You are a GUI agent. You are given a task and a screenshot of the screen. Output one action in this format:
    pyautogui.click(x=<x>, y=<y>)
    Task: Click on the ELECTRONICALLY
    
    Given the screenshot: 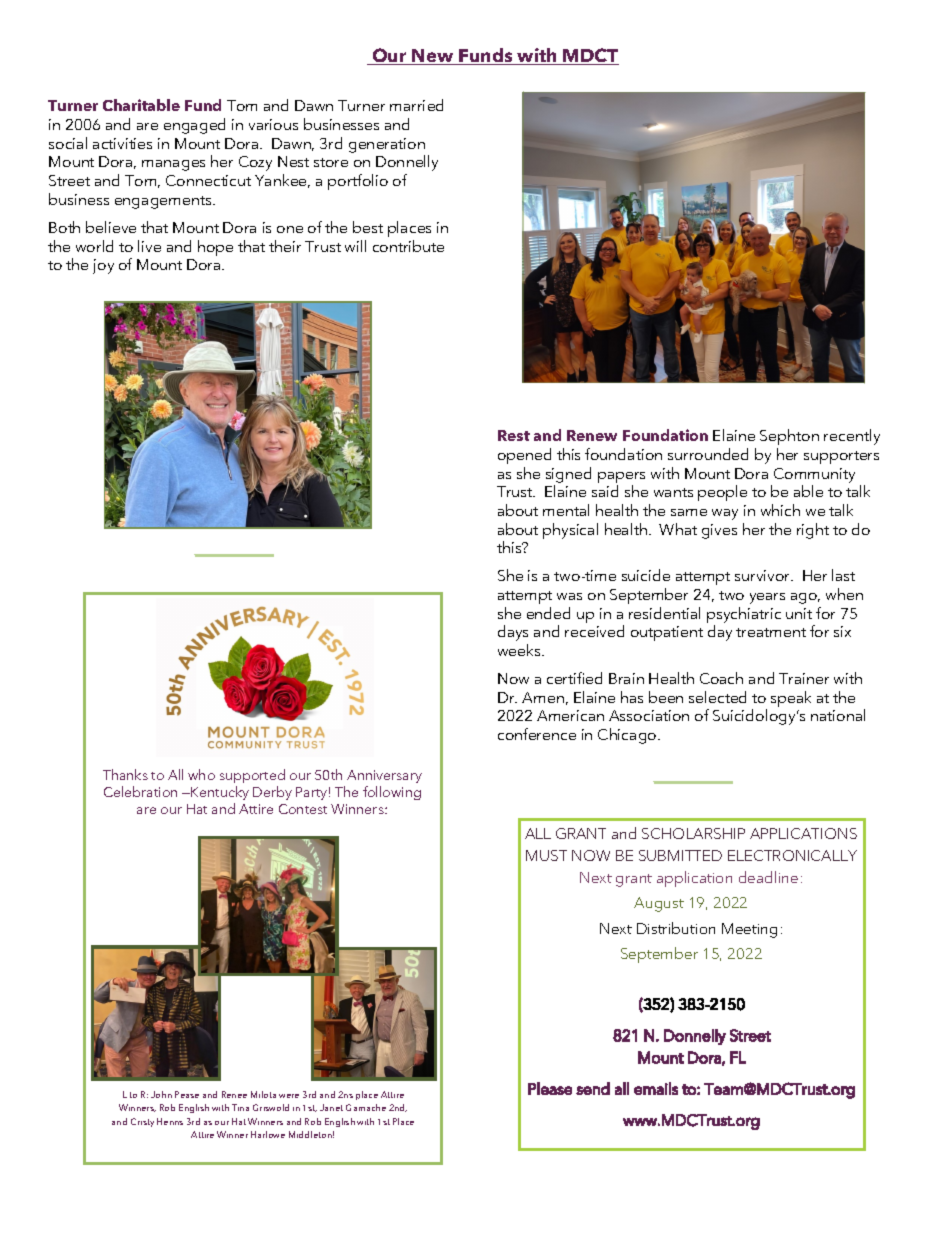 What is the action you would take?
    pyautogui.click(x=792, y=855)
